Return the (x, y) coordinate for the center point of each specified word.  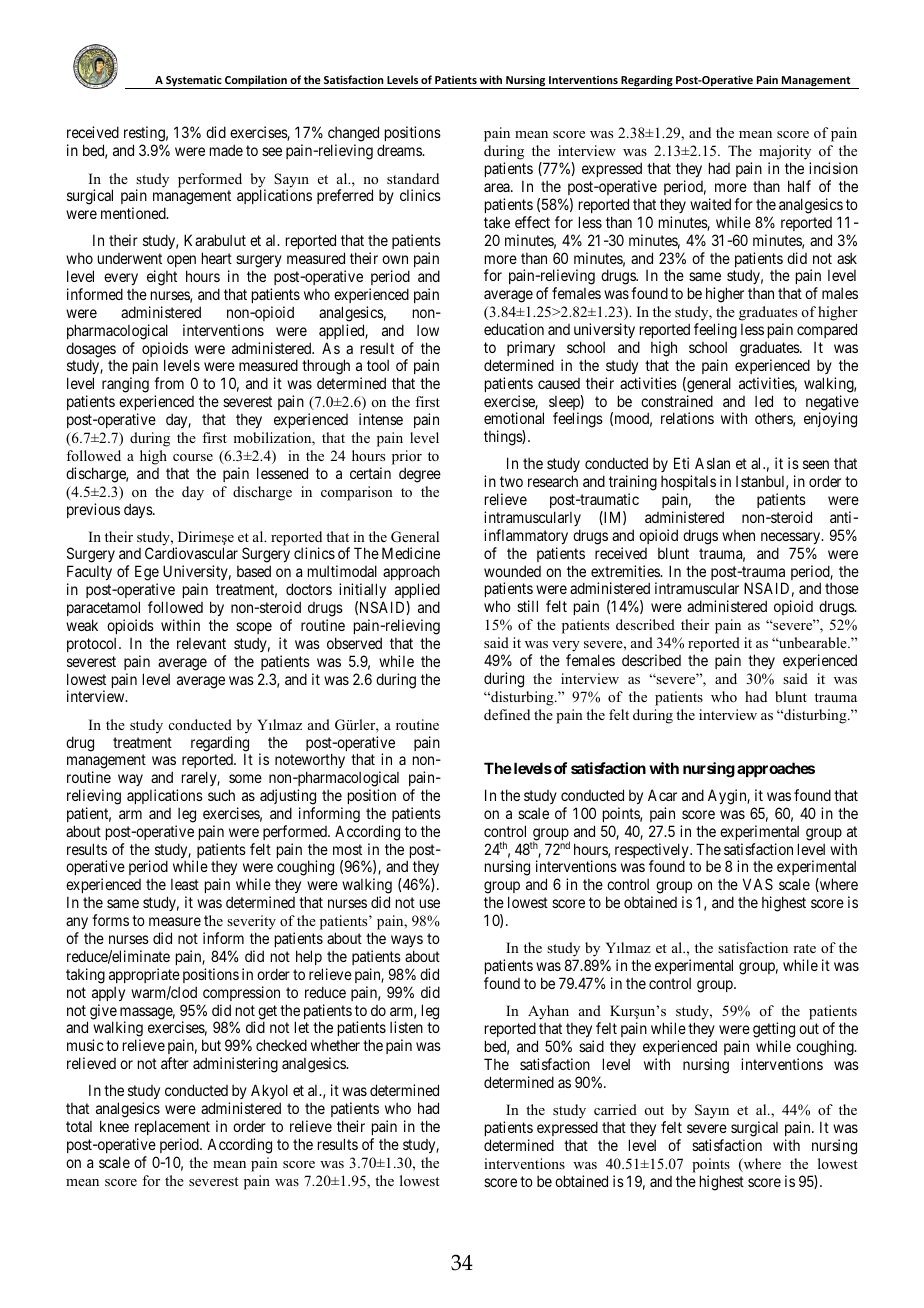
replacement (172, 1127)
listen (406, 1027)
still (527, 606)
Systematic (194, 82)
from (169, 383)
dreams (400, 150)
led (764, 401)
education (514, 329)
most (347, 849)
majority (785, 154)
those (842, 588)
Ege (147, 574)
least (185, 884)
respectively (653, 852)
